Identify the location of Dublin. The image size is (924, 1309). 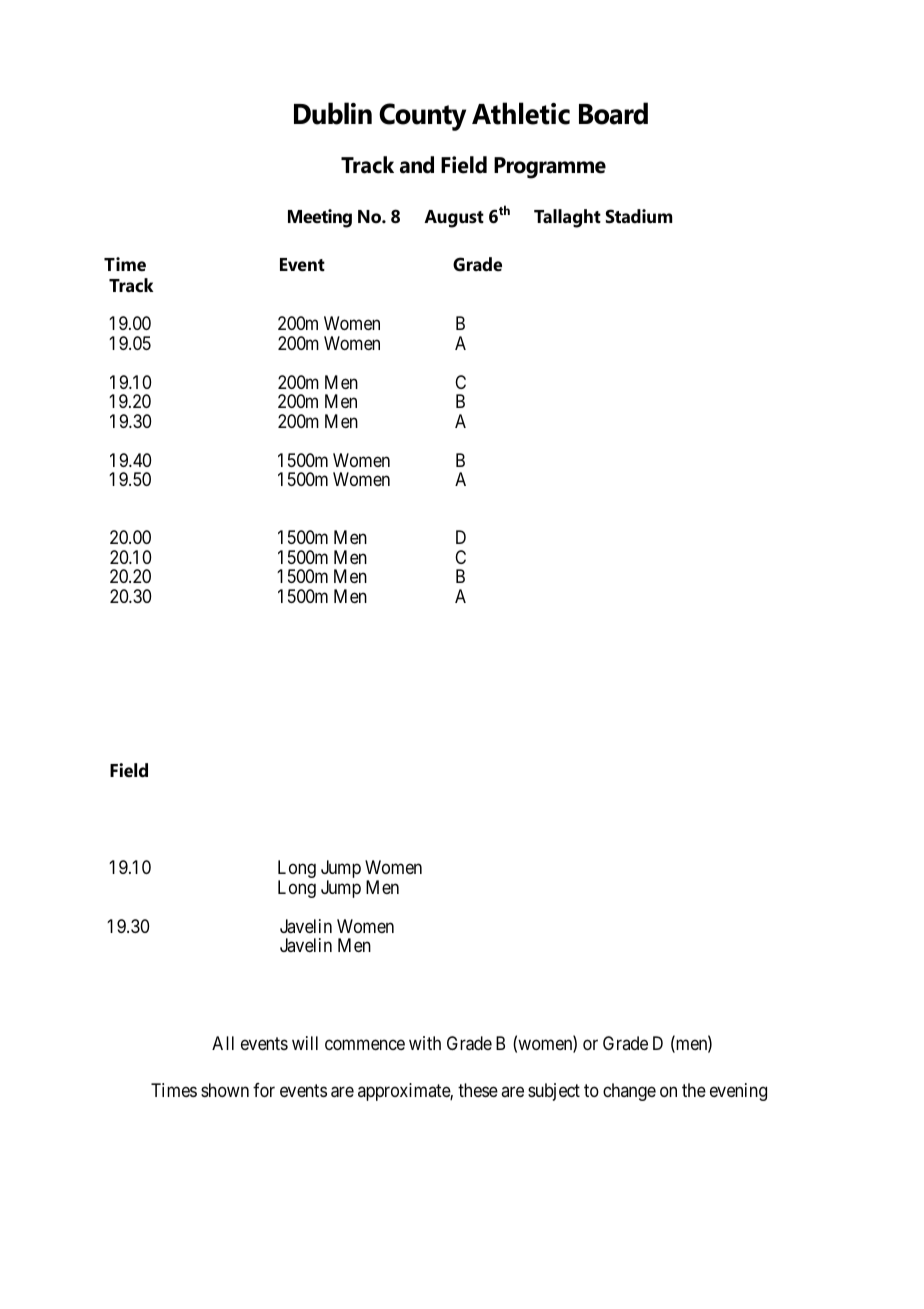
(333, 113).
